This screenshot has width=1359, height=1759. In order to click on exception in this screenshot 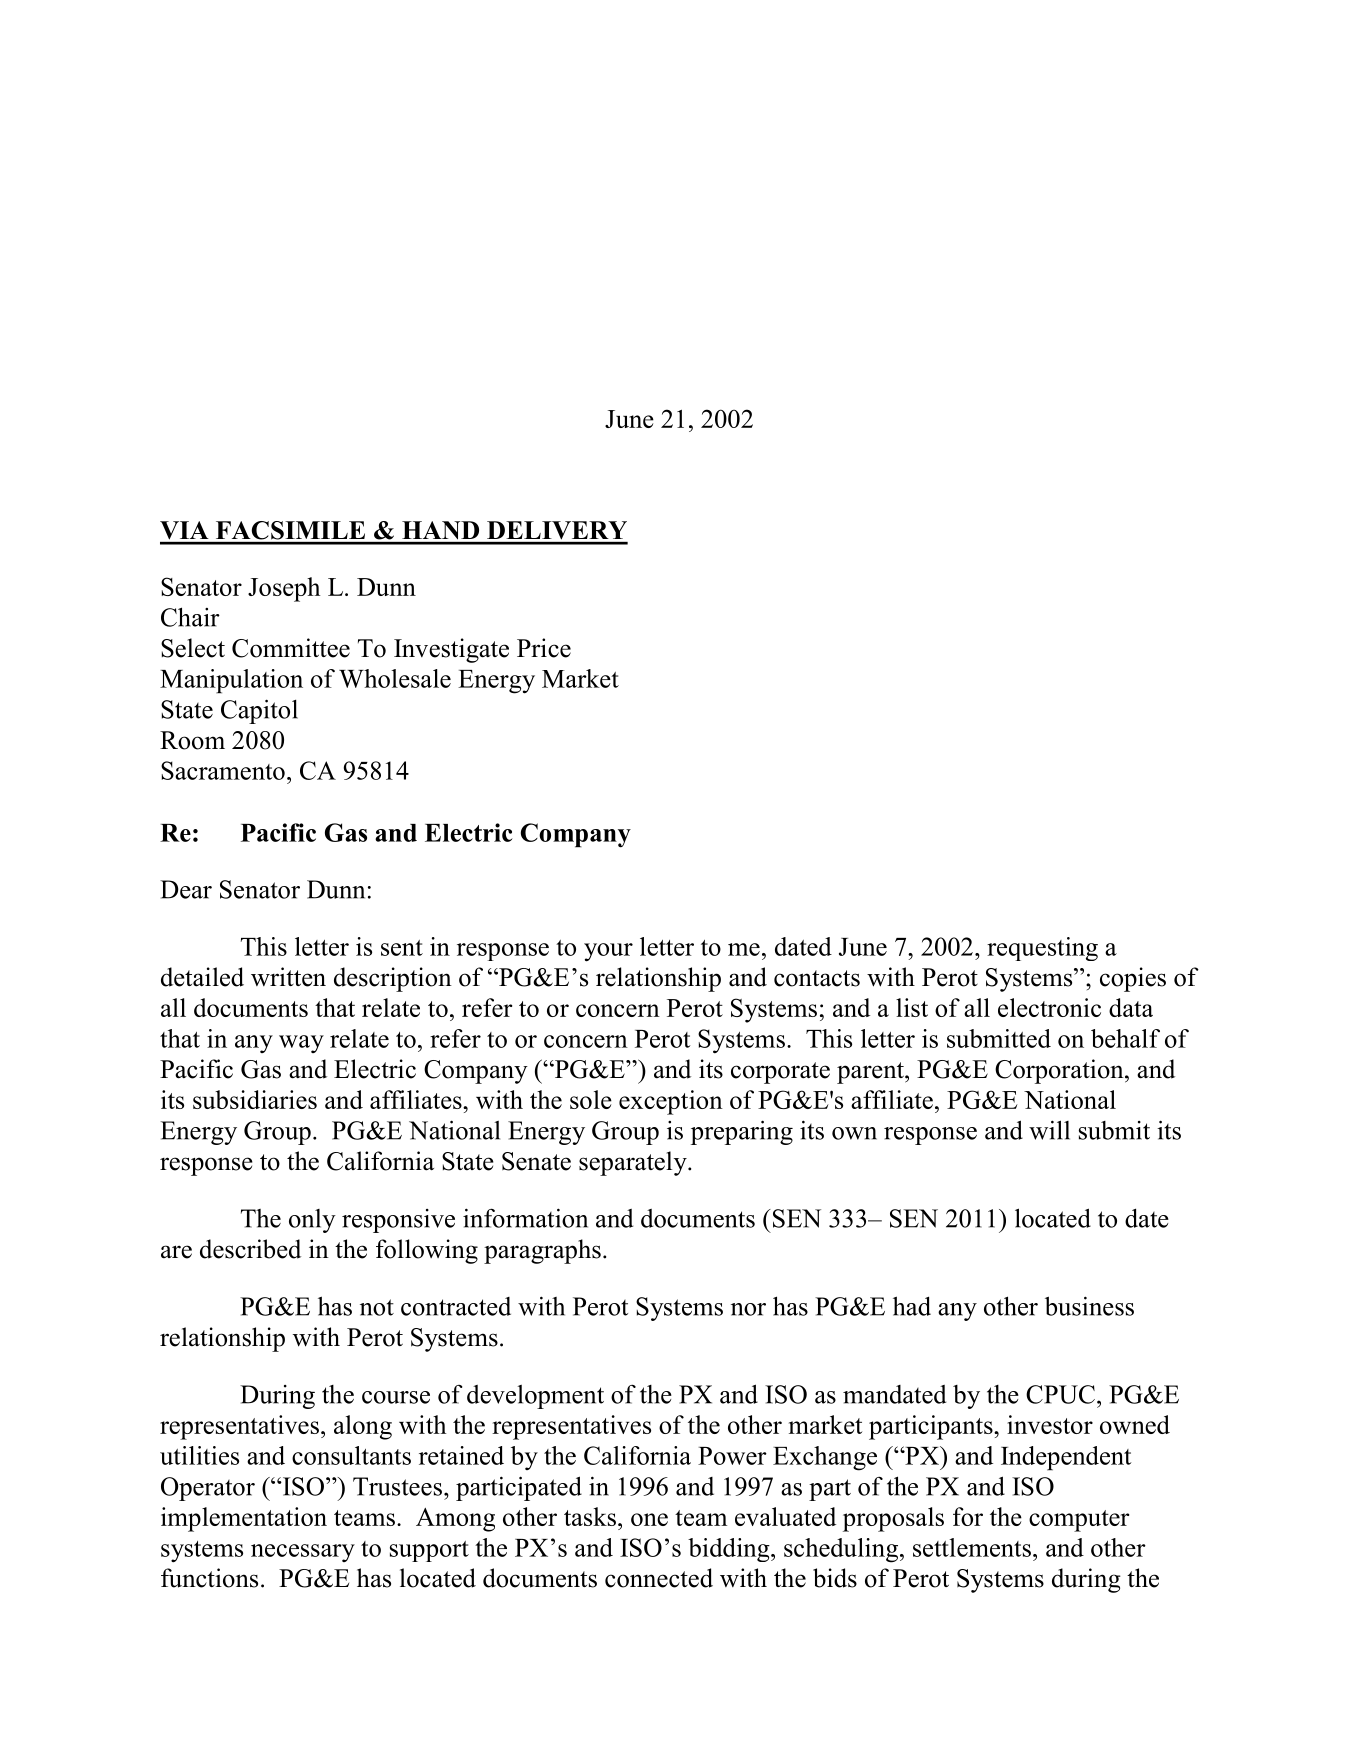, I will do `click(671, 1102)`.
